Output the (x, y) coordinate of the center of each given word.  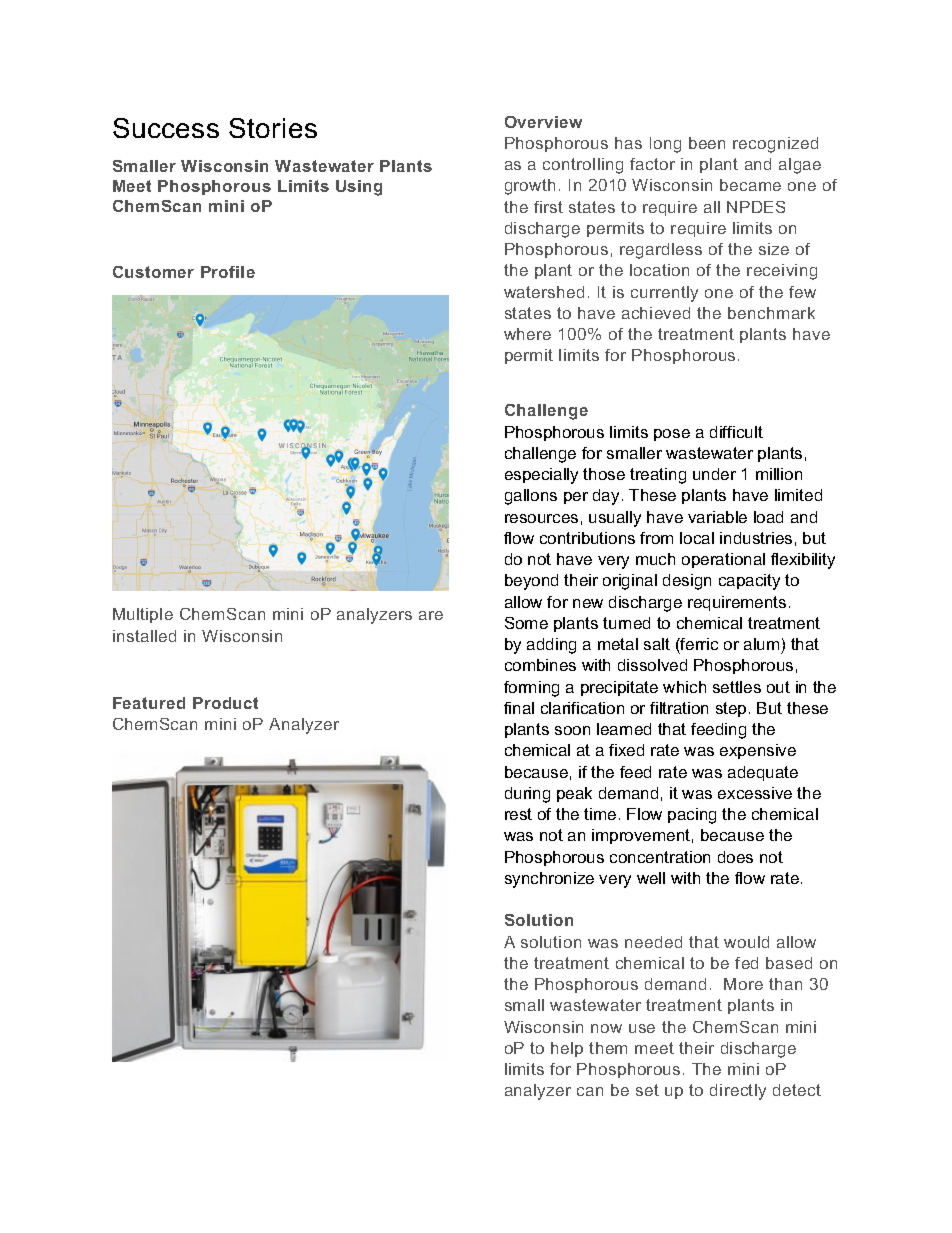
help (567, 1049)
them (608, 1048)
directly (738, 1092)
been (707, 143)
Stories (273, 128)
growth (530, 187)
